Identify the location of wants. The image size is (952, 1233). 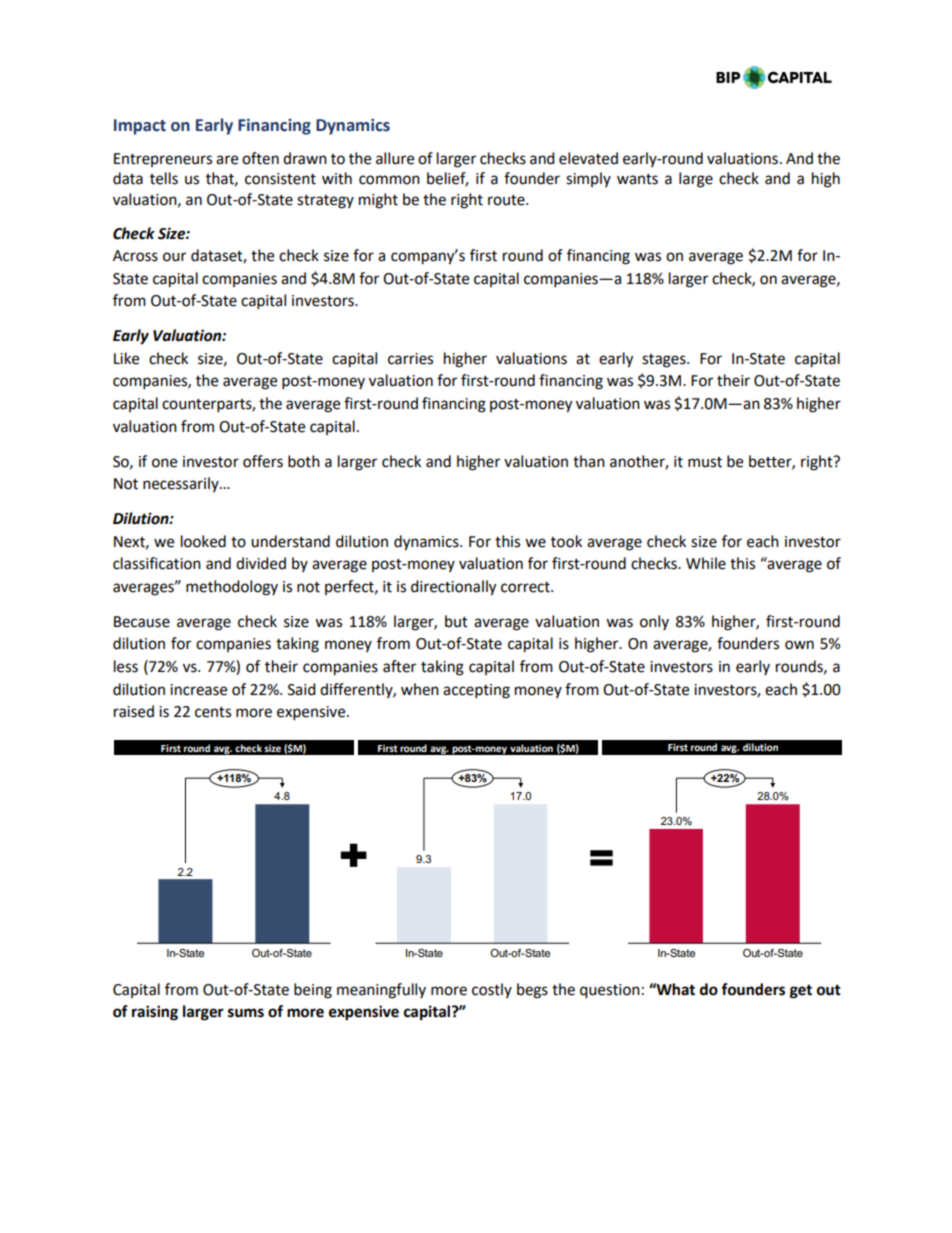
(637, 179).
